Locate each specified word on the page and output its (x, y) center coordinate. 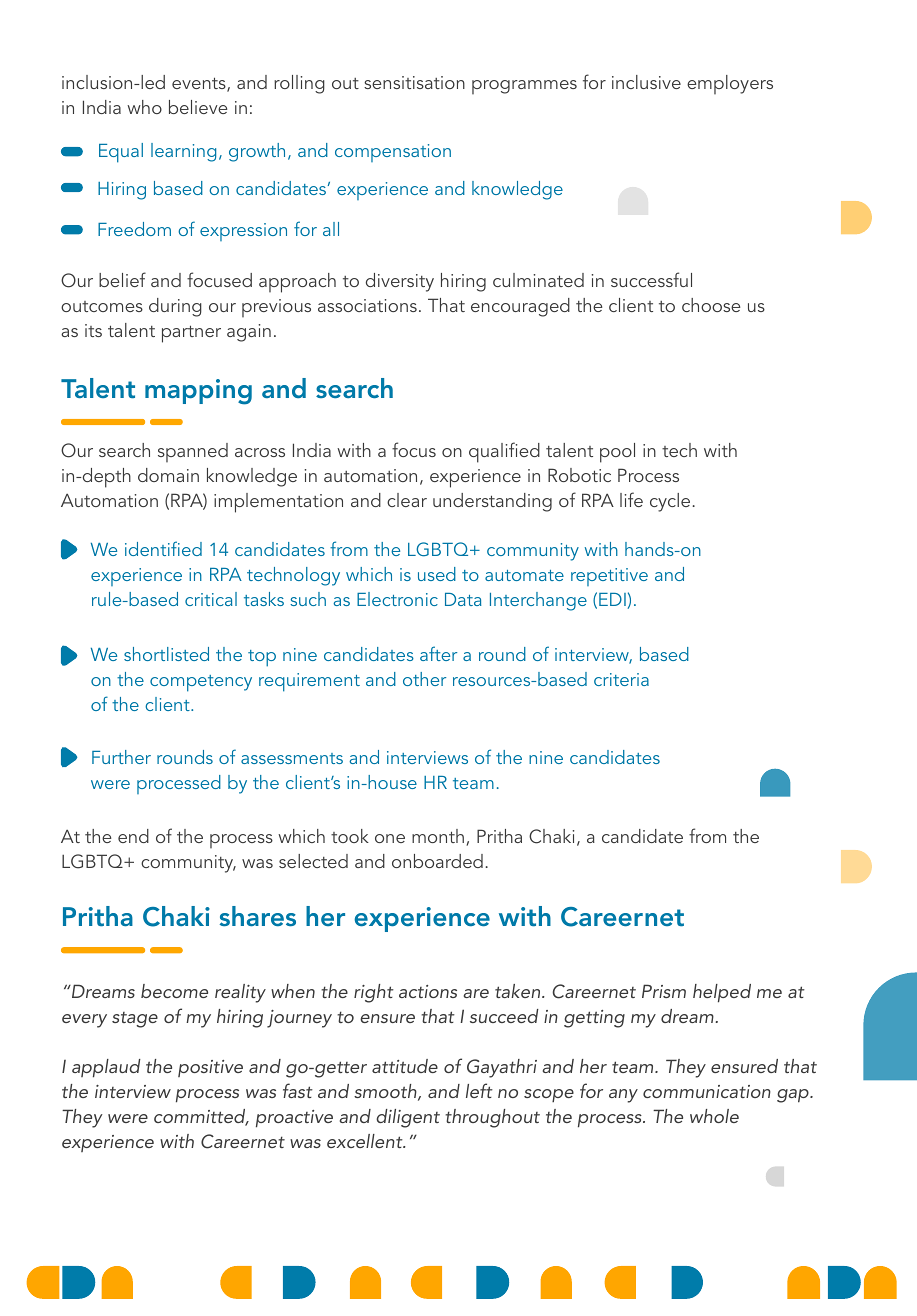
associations (367, 305)
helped (722, 993)
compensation (393, 153)
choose (711, 305)
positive (210, 1068)
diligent (408, 1118)
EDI (612, 599)
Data (463, 599)
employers (730, 84)
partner (191, 334)
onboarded (437, 861)
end (133, 836)
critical (211, 599)
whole (714, 1116)
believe (198, 107)
